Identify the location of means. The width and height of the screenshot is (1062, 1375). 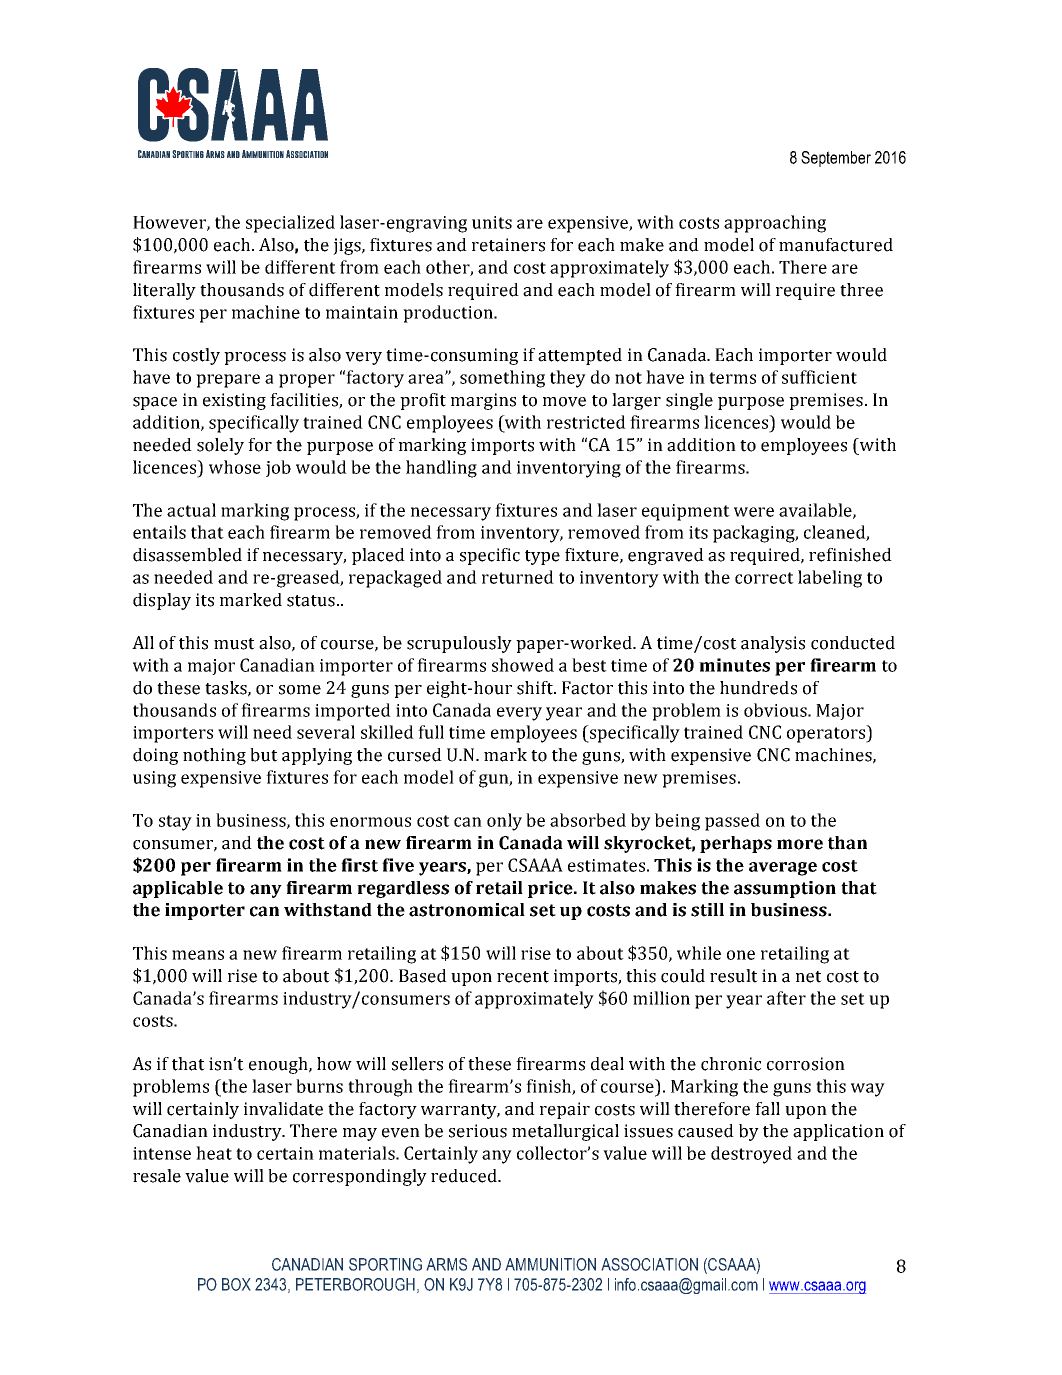
(198, 955).
